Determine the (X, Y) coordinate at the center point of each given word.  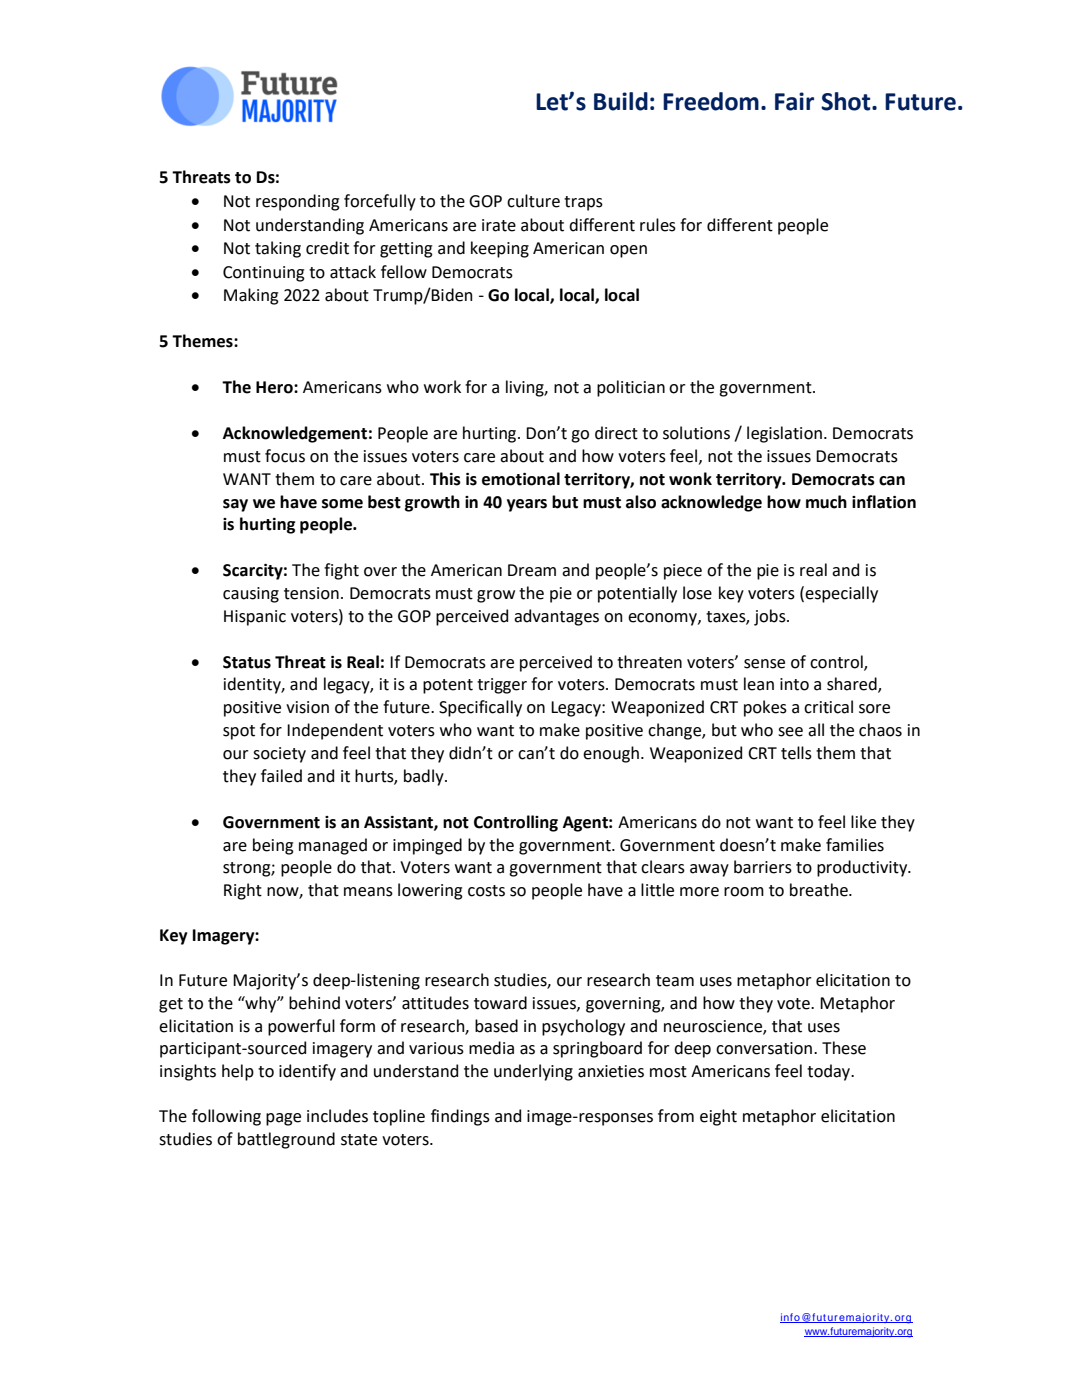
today (830, 1072)
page (283, 1119)
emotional (521, 479)
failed (281, 776)
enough (611, 754)
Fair (794, 101)
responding (298, 202)
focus (285, 456)
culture (533, 201)
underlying (533, 1072)
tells (796, 753)
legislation (784, 434)
